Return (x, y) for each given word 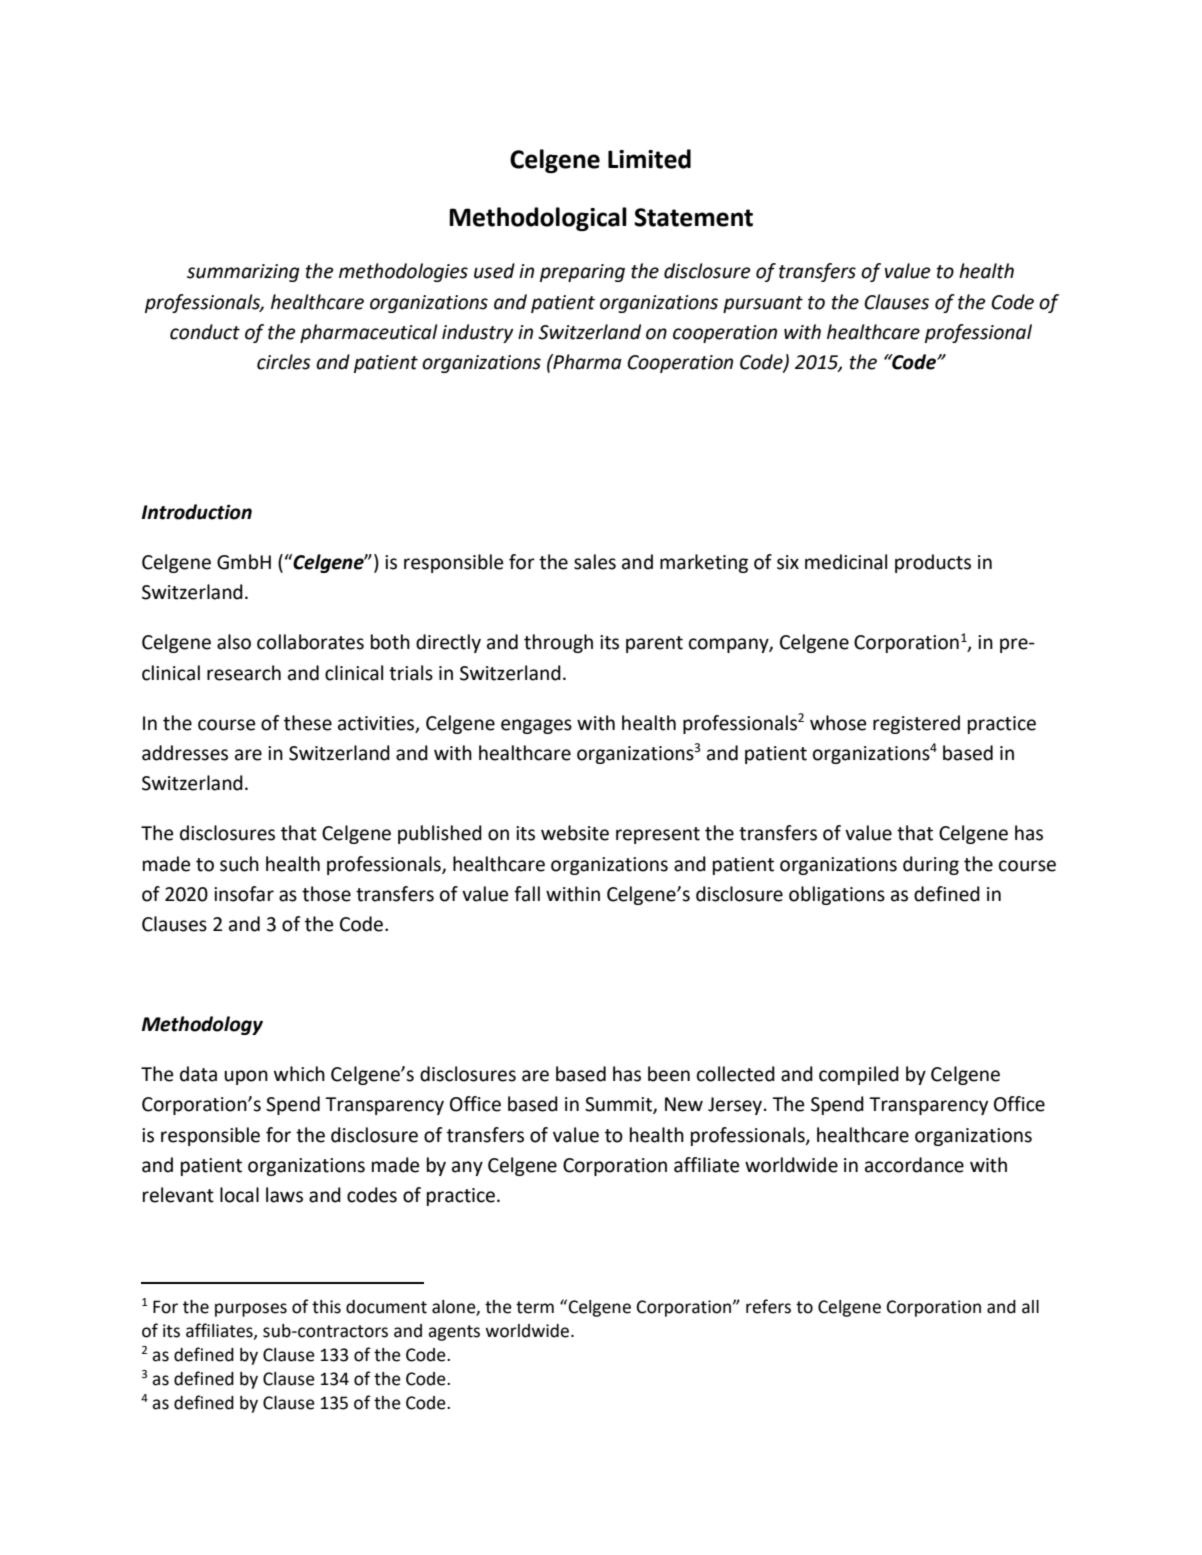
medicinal (846, 562)
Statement (693, 217)
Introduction (197, 512)
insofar (244, 894)
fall (527, 894)
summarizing (243, 273)
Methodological (538, 219)
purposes (251, 1310)
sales (595, 562)
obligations (837, 895)
